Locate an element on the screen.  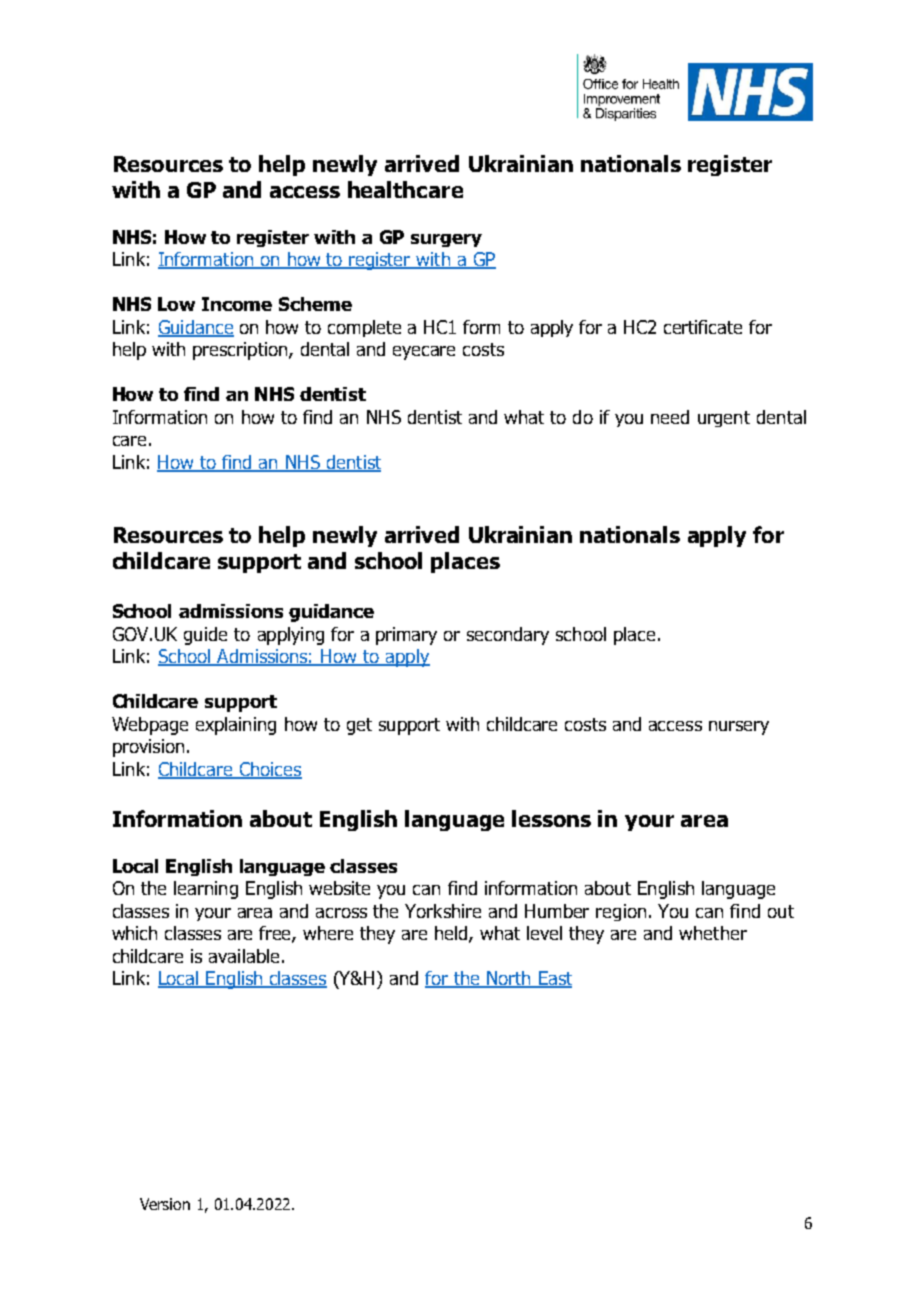
Version is located at coordinates (165, 1204).
